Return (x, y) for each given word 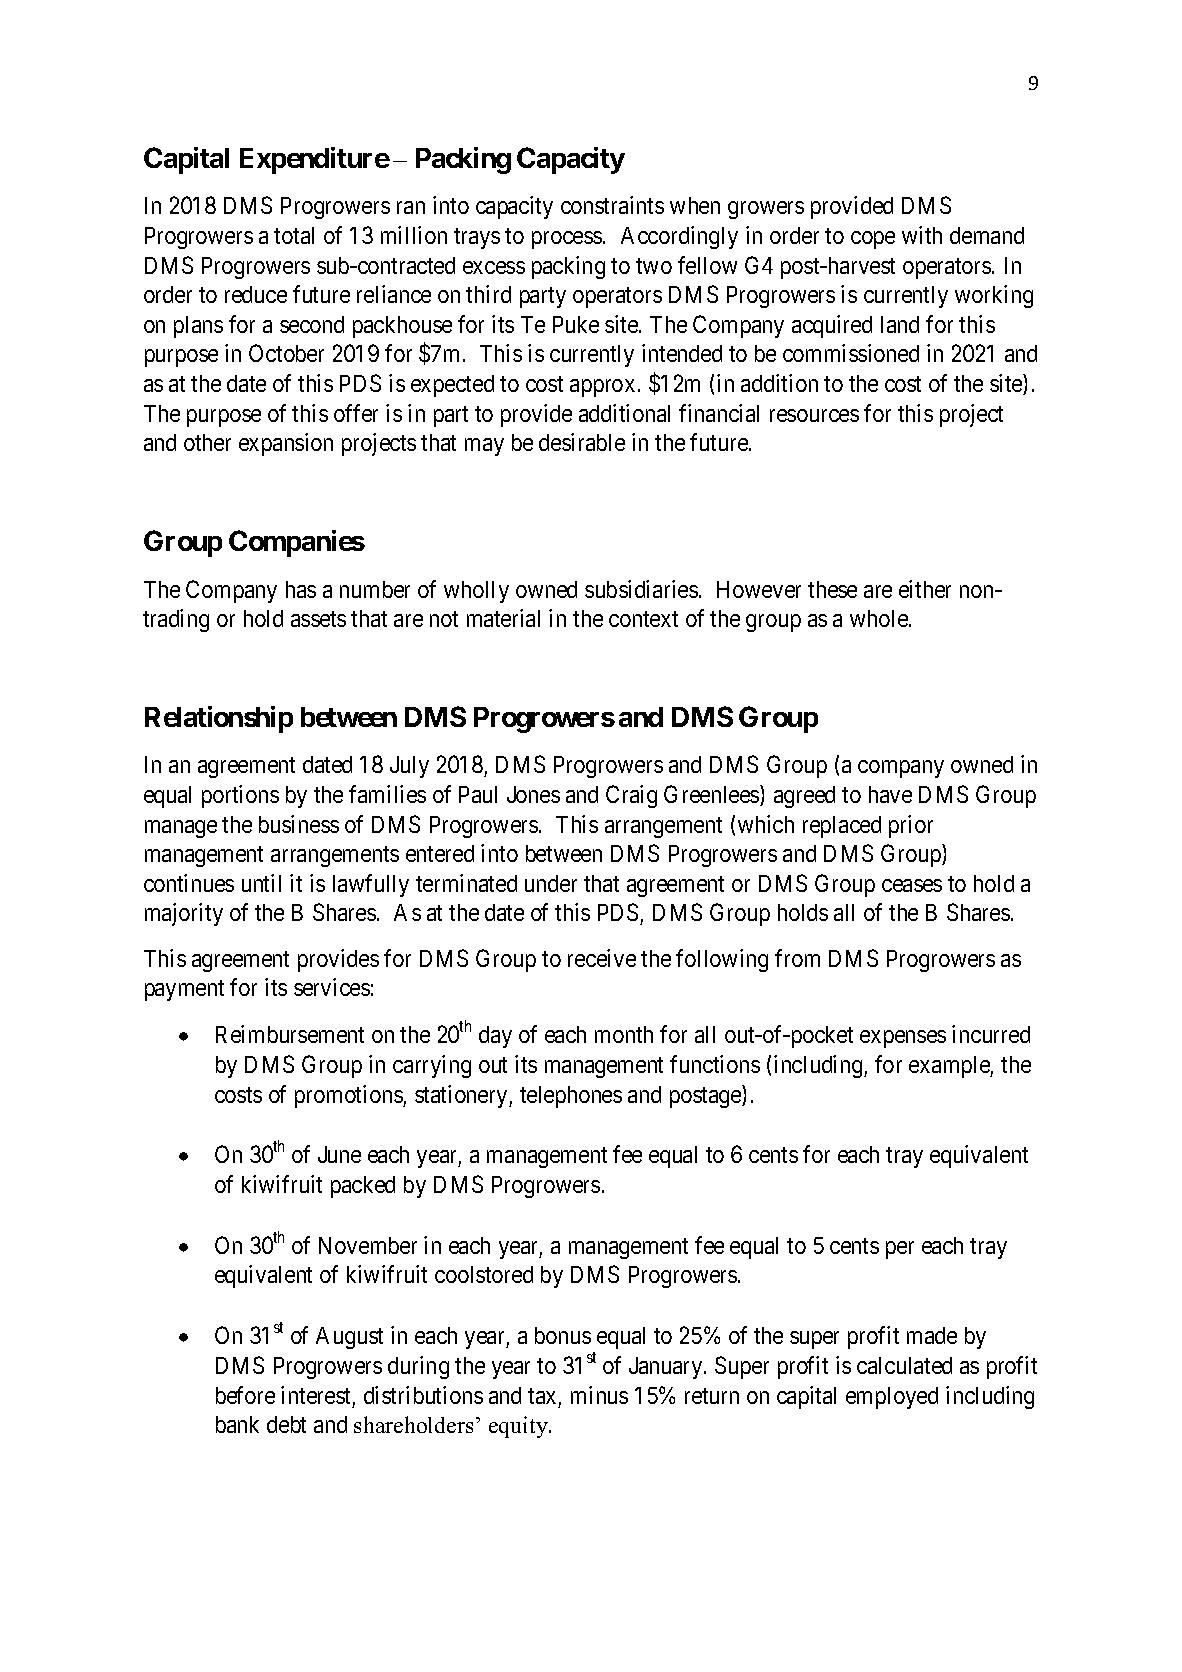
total (294, 235)
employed (892, 1398)
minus (599, 1395)
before (245, 1395)
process (567, 240)
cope (873, 240)
